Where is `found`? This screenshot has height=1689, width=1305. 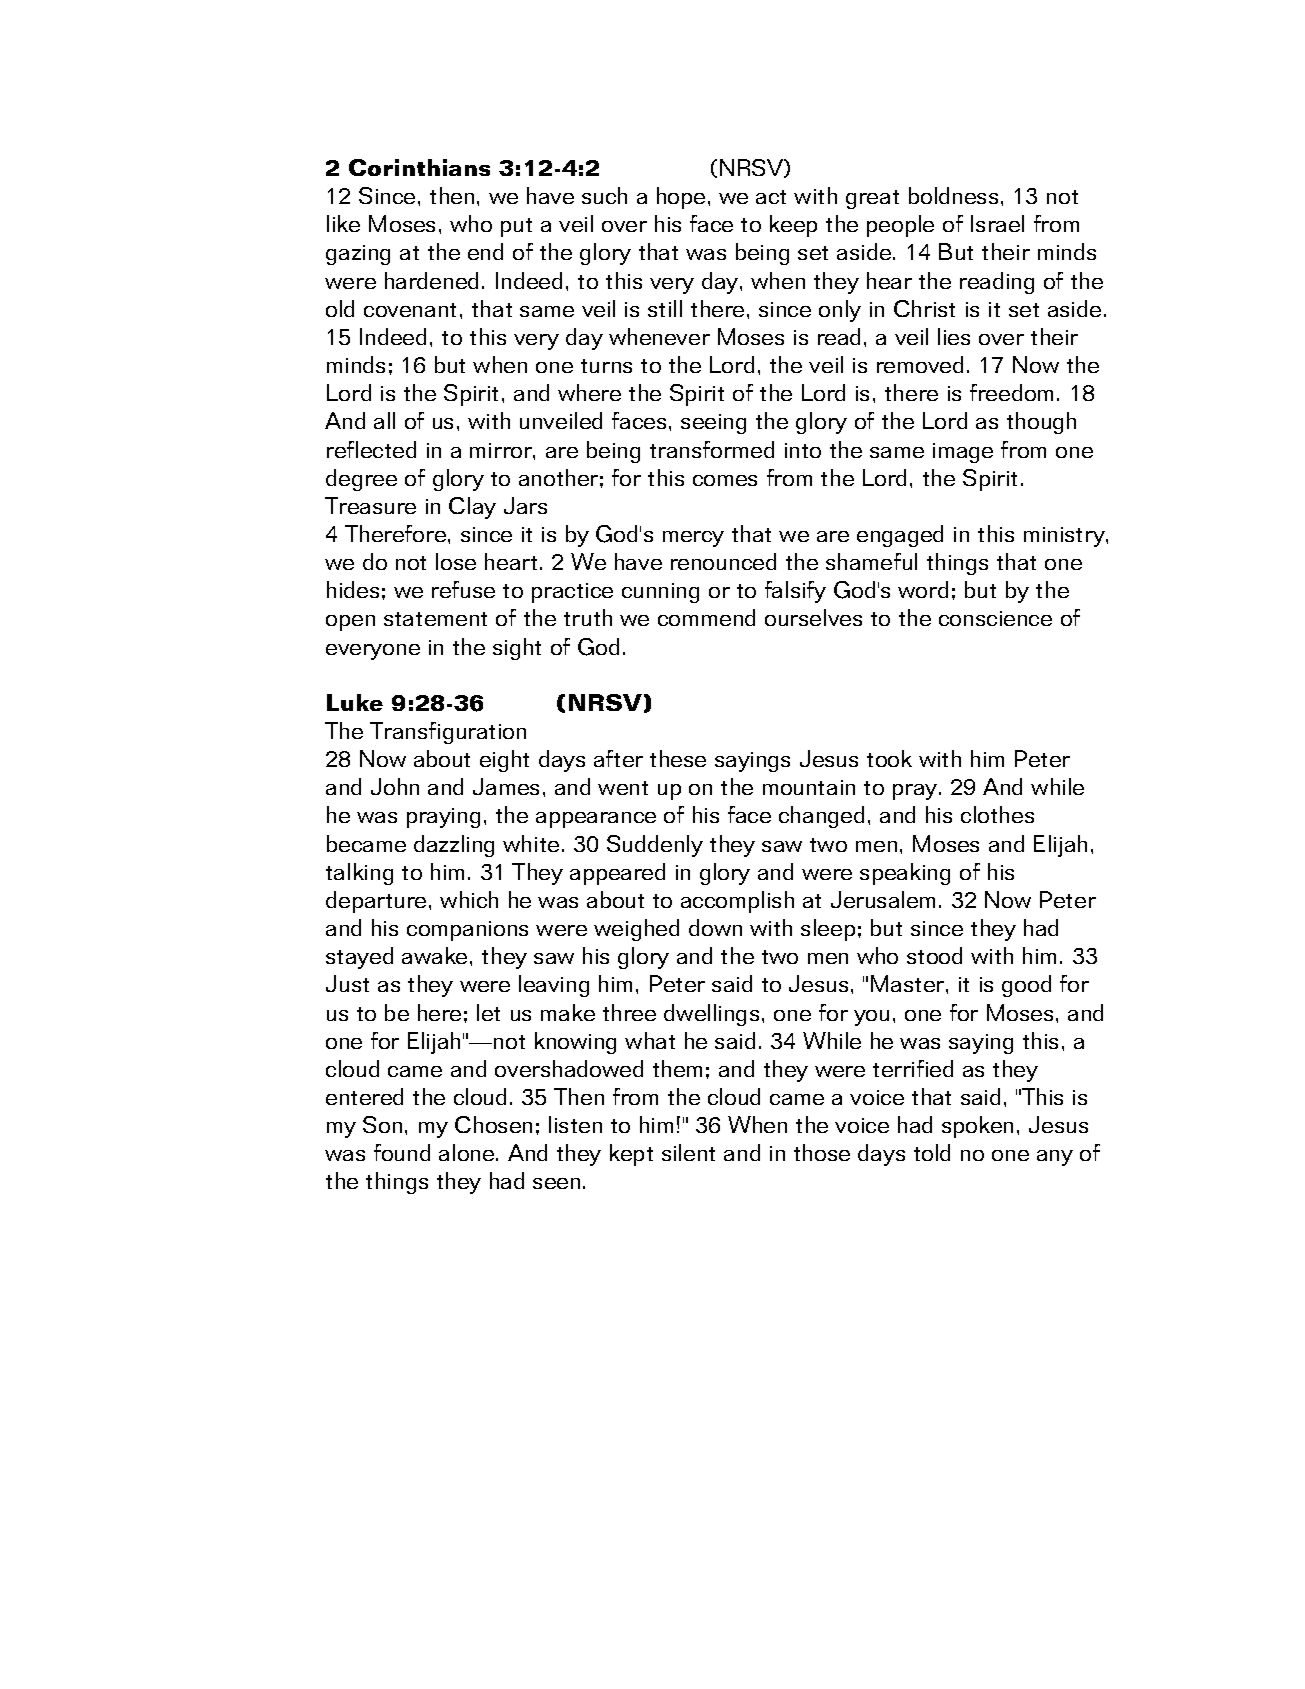 found is located at coordinates (402, 1152).
